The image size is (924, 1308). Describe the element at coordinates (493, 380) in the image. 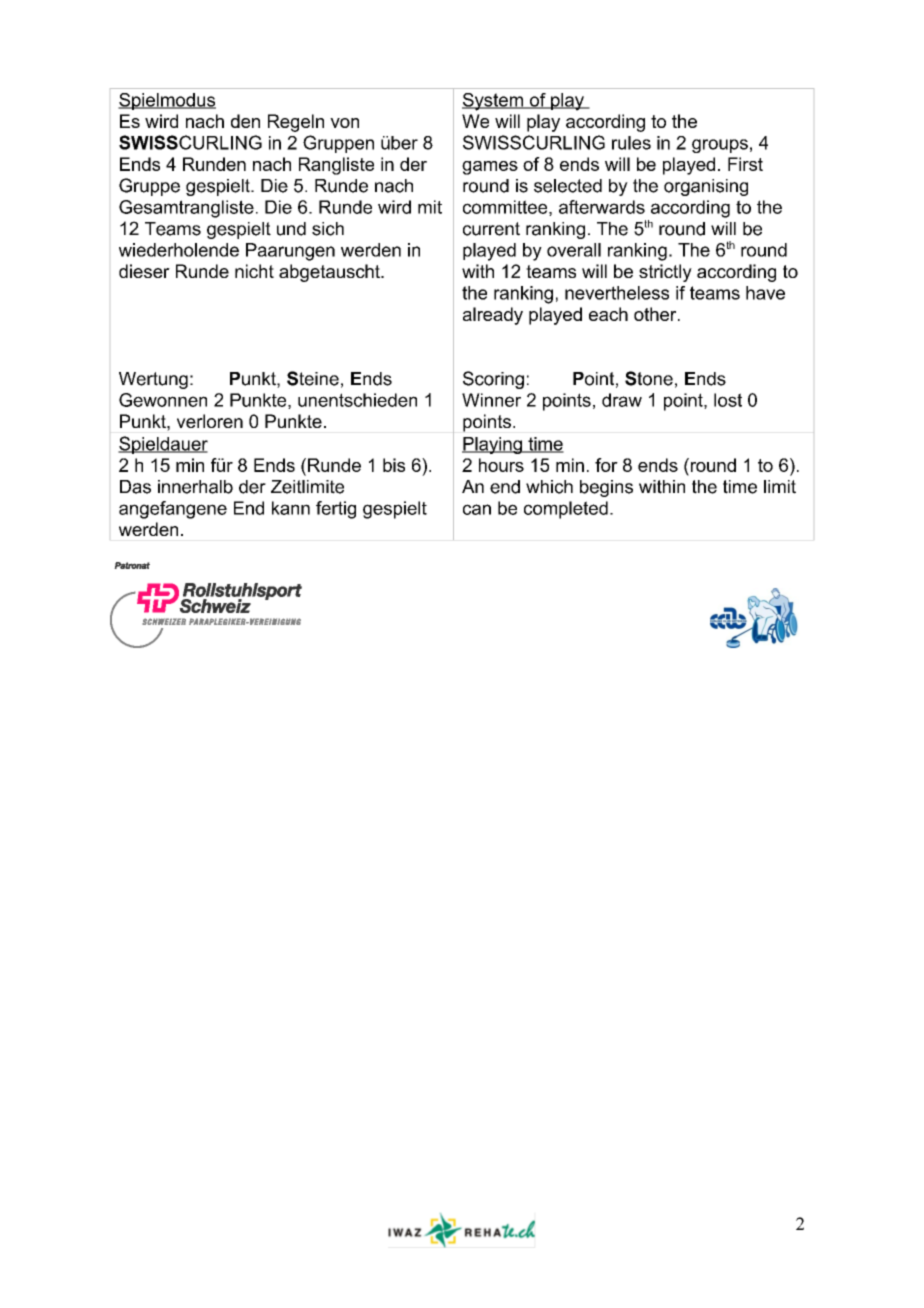

I see `Scoring` at that location.
